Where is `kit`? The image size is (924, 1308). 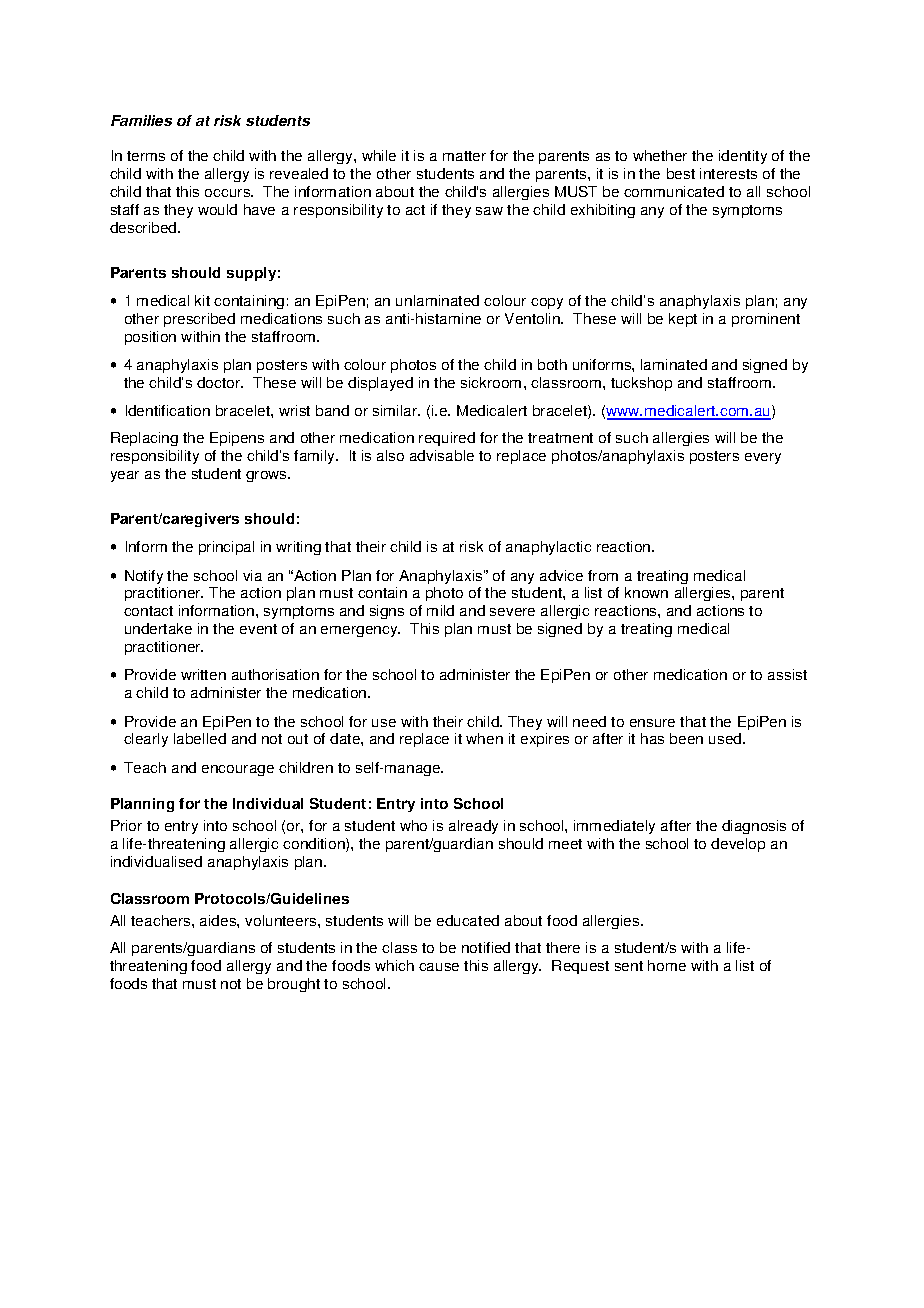
kit is located at coordinates (202, 300).
